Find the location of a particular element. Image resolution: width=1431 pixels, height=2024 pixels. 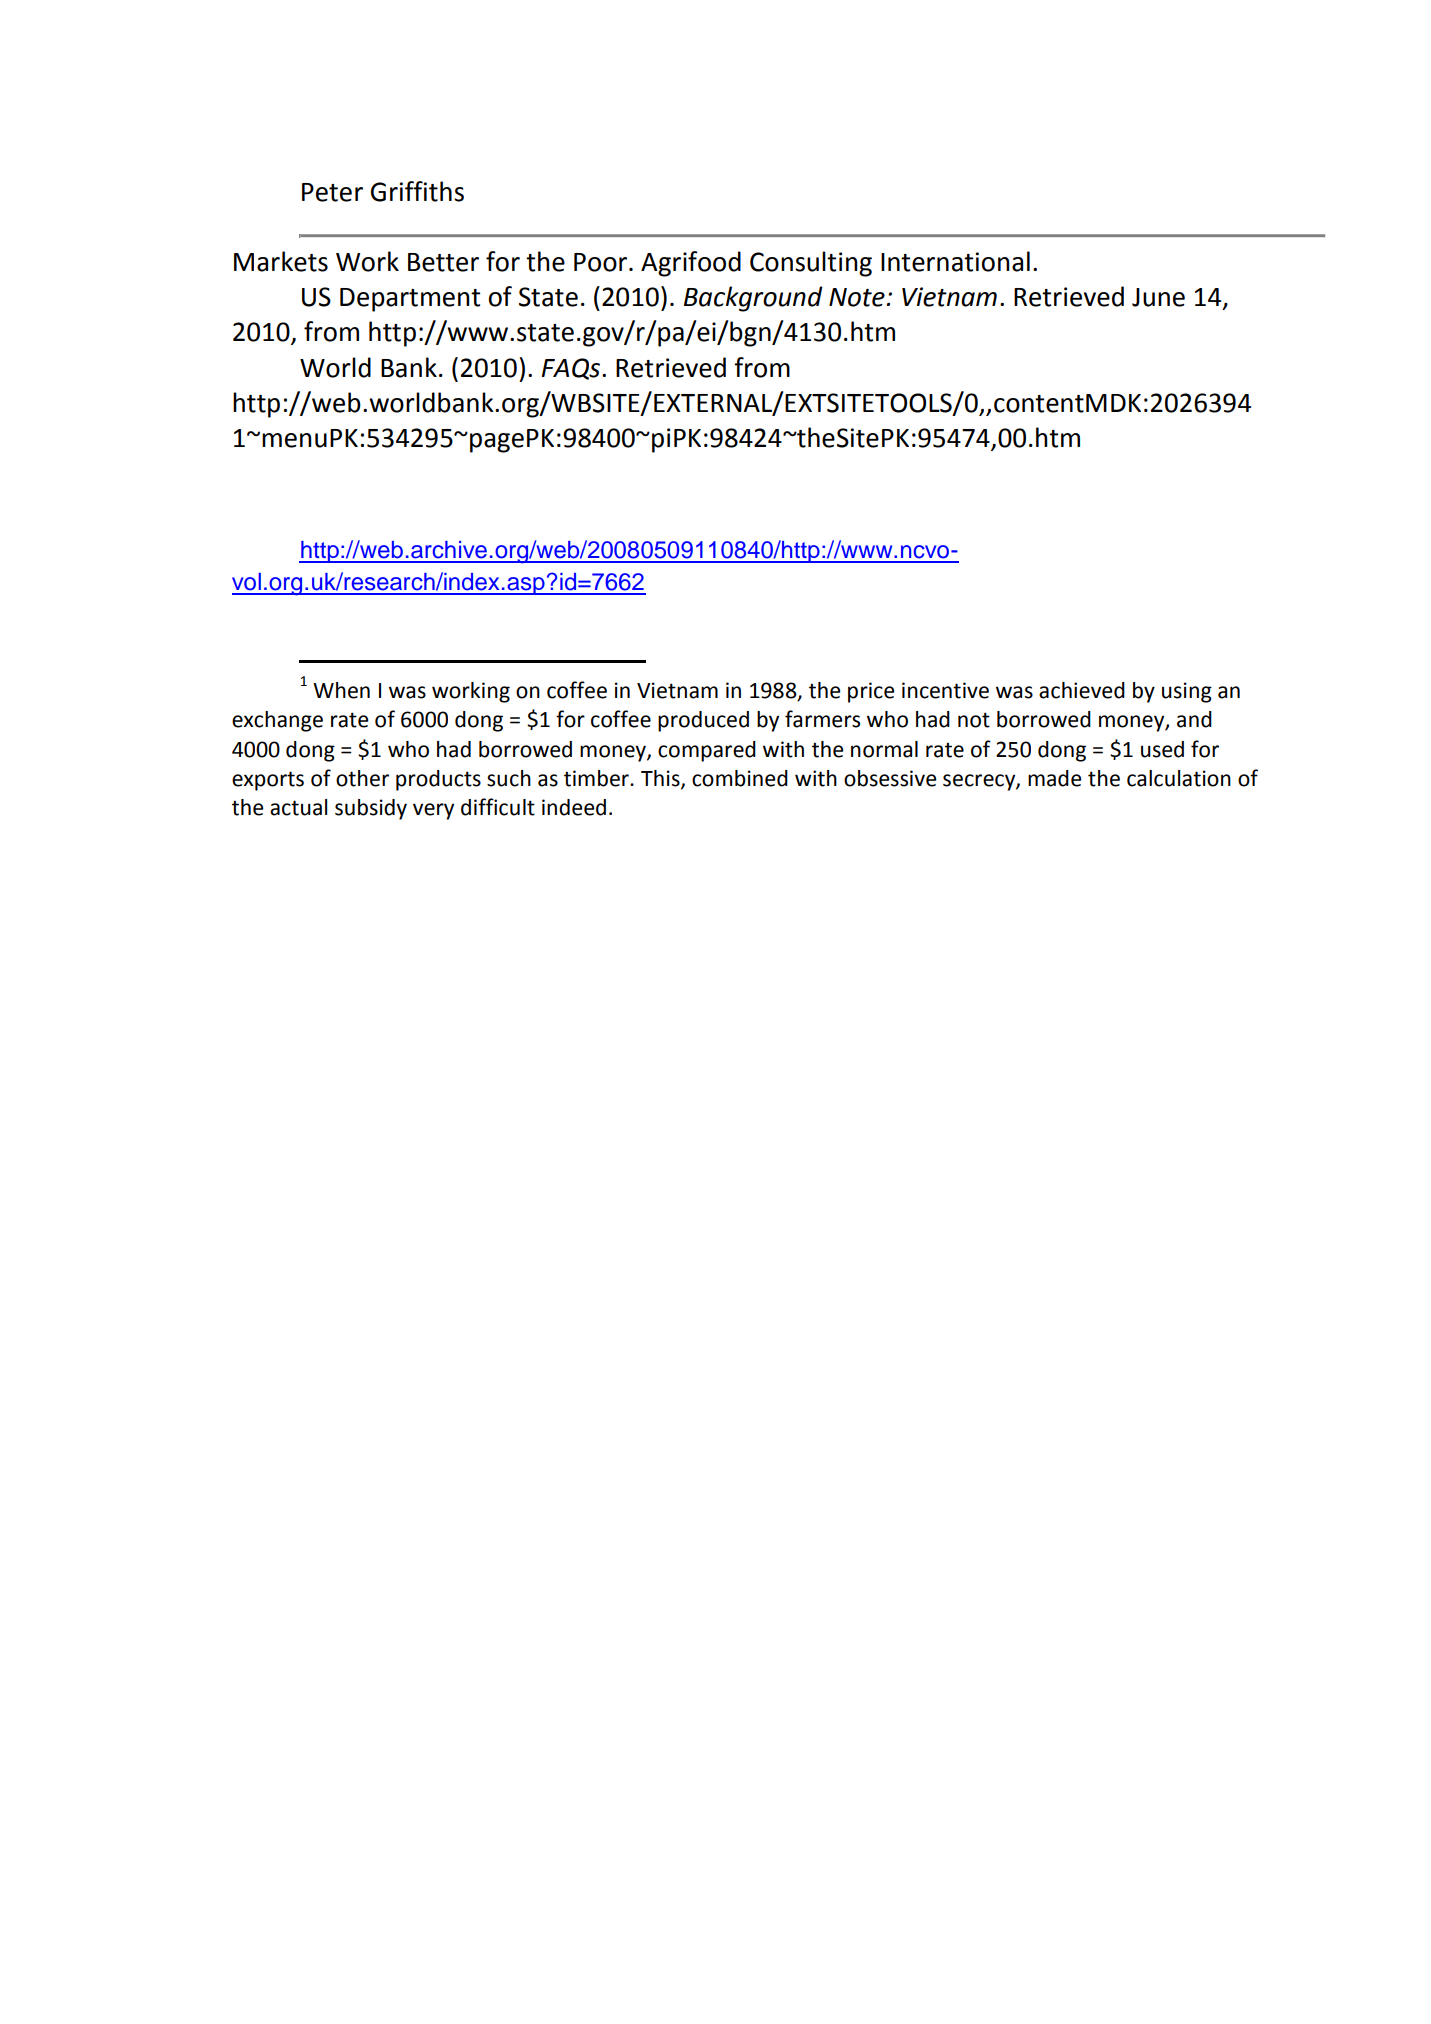

Background is located at coordinates (753, 299).
